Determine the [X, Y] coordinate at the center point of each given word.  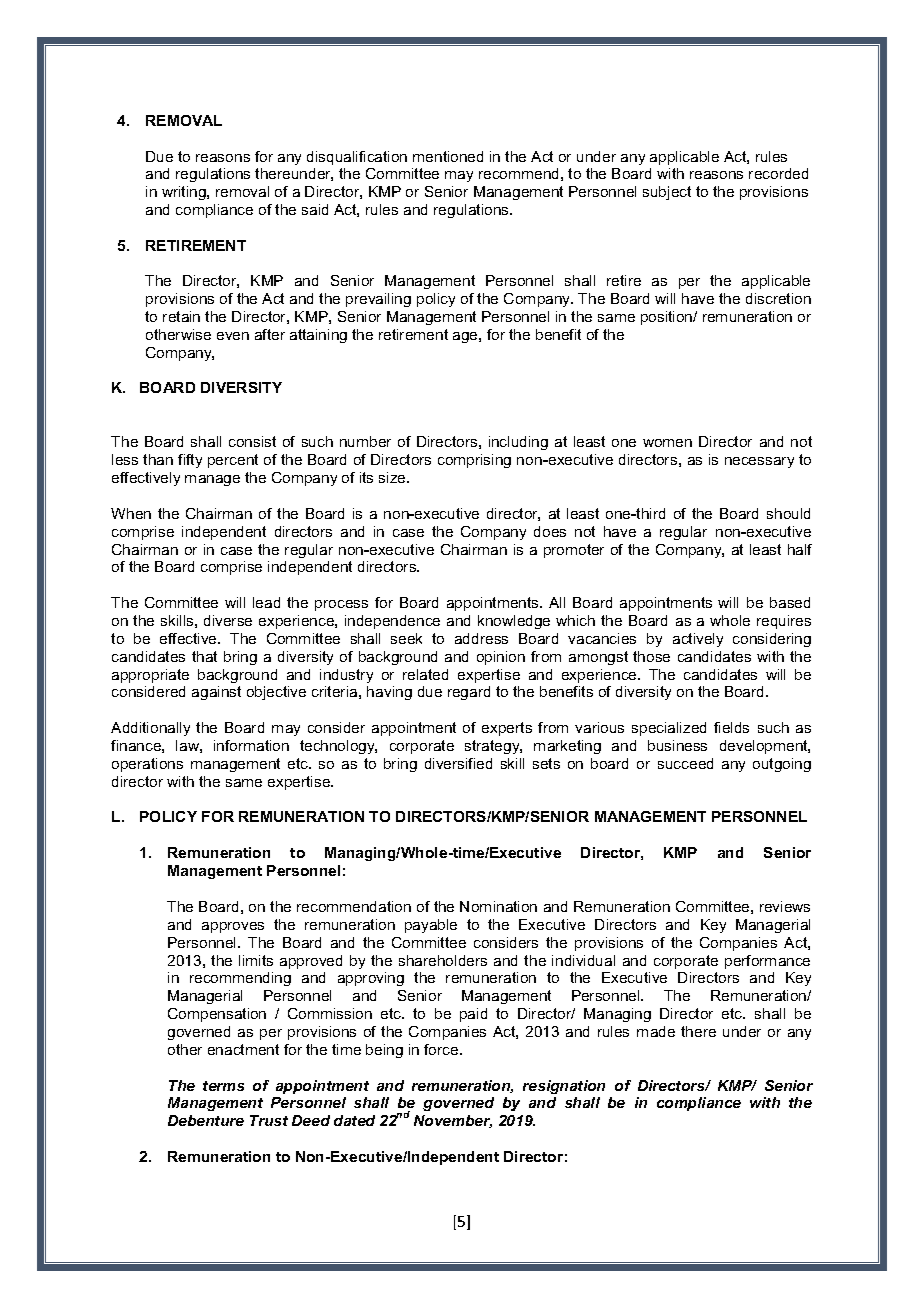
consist [252, 441]
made [656, 1031]
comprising [474, 461]
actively [698, 640]
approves [233, 927]
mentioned [448, 156]
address [481, 638]
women [667, 443]
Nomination [498, 906]
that [204, 656]
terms [223, 1086]
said [315, 209]
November [453, 1121]
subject [667, 193]
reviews [785, 906]
